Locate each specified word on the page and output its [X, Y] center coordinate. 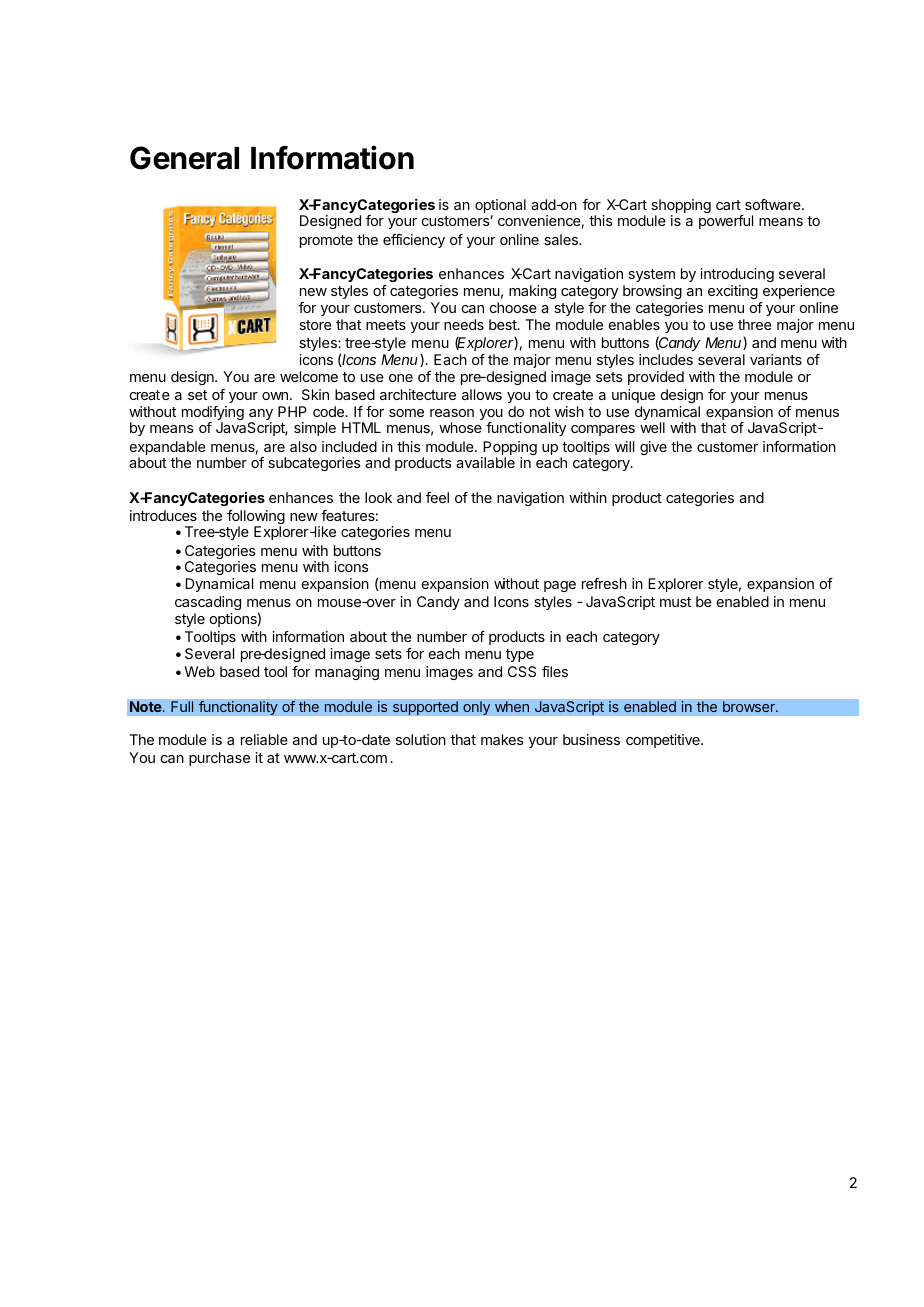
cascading [208, 603]
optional [500, 207]
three [755, 324]
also [303, 446]
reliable [264, 739]
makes [502, 739]
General [184, 158]
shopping [681, 207]
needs [464, 324]
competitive [664, 741]
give [653, 448]
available [485, 462]
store [315, 325]
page [560, 586]
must [675, 602]
